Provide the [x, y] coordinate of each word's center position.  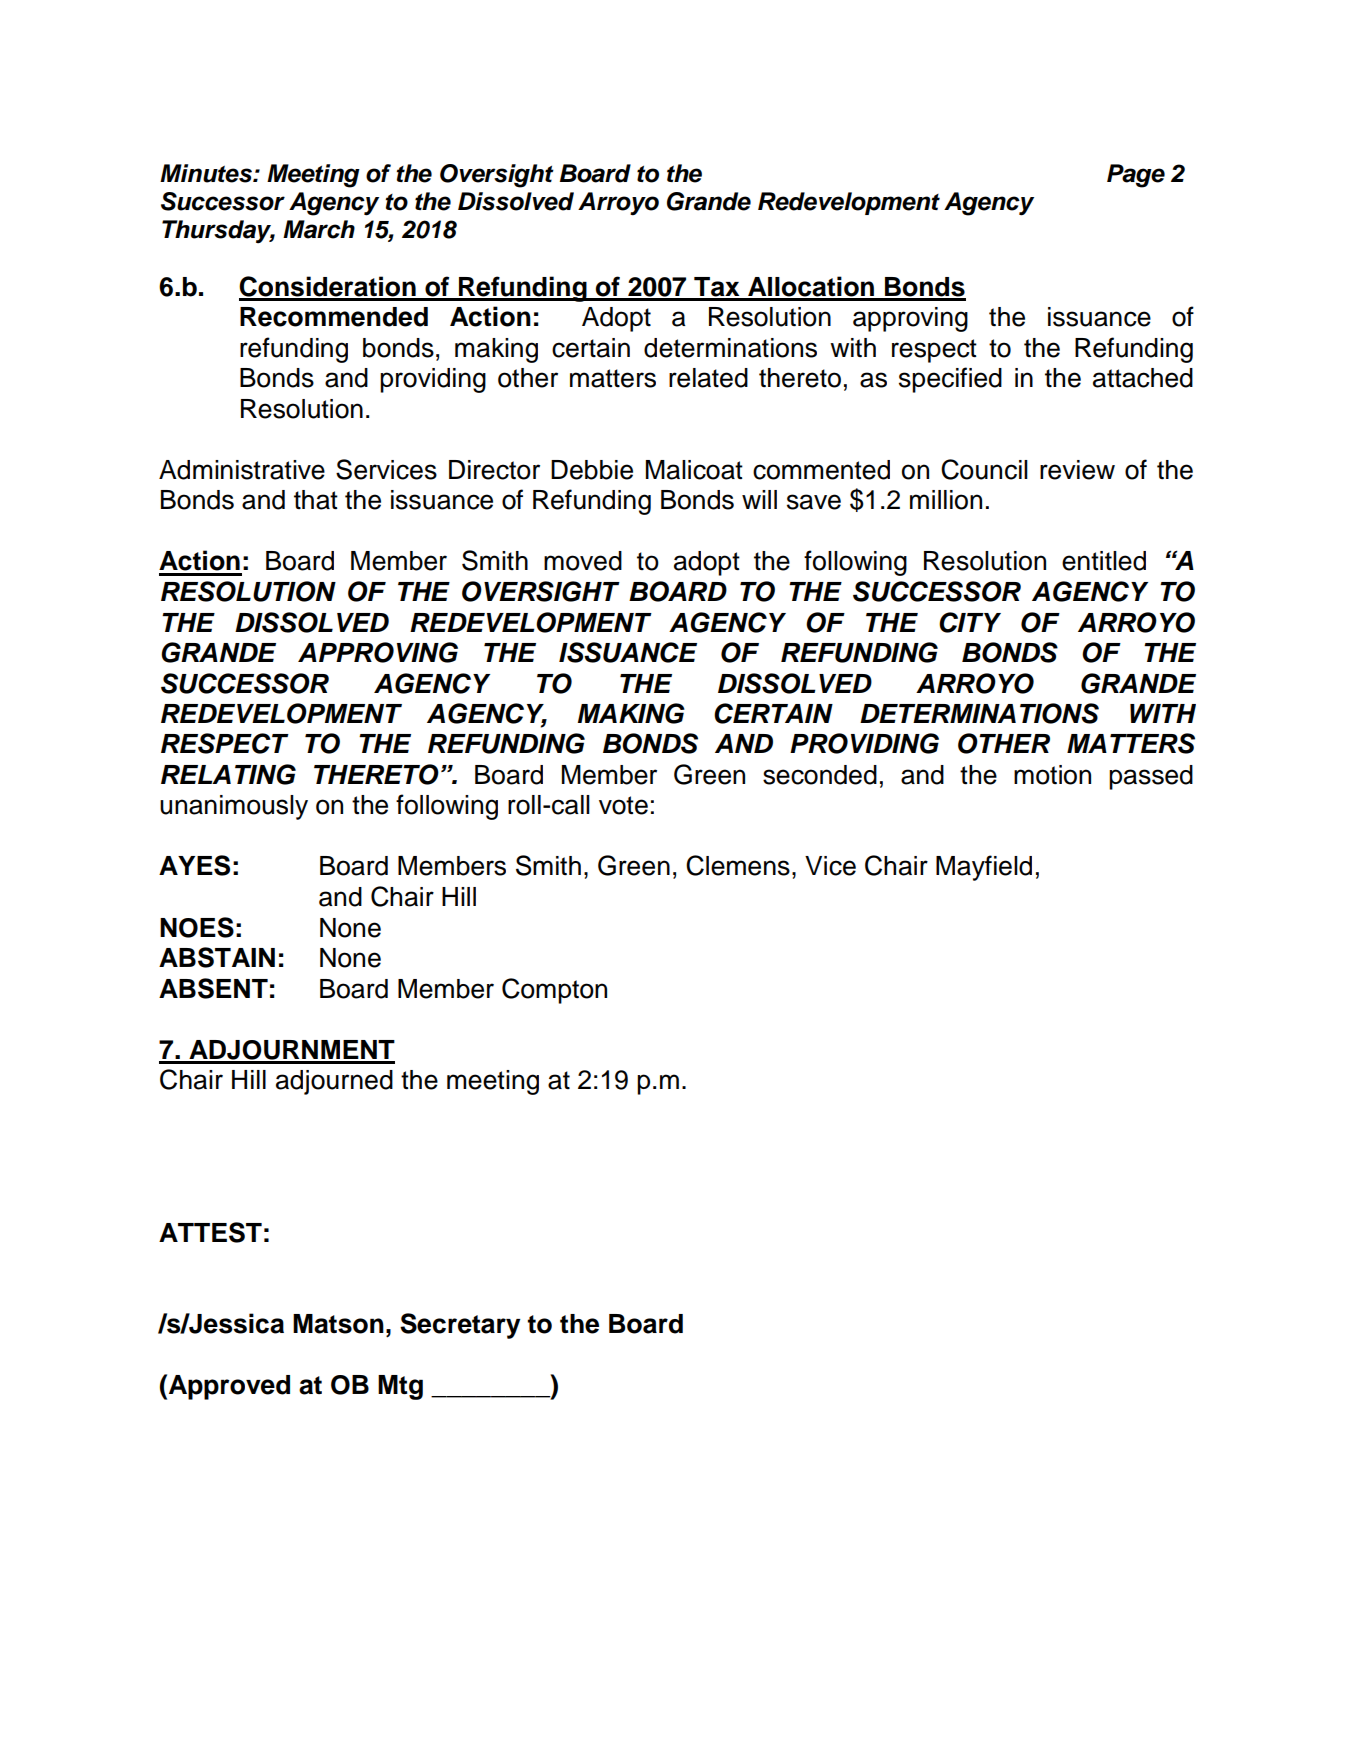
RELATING [228, 774]
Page [1136, 176]
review [1077, 470]
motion [1052, 775]
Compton [554, 991]
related [708, 378]
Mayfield [984, 868]
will [759, 499]
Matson [338, 1324]
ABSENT [213, 988]
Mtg [400, 1387]
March [319, 229]
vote [623, 805]
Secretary [460, 1326]
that [316, 500]
